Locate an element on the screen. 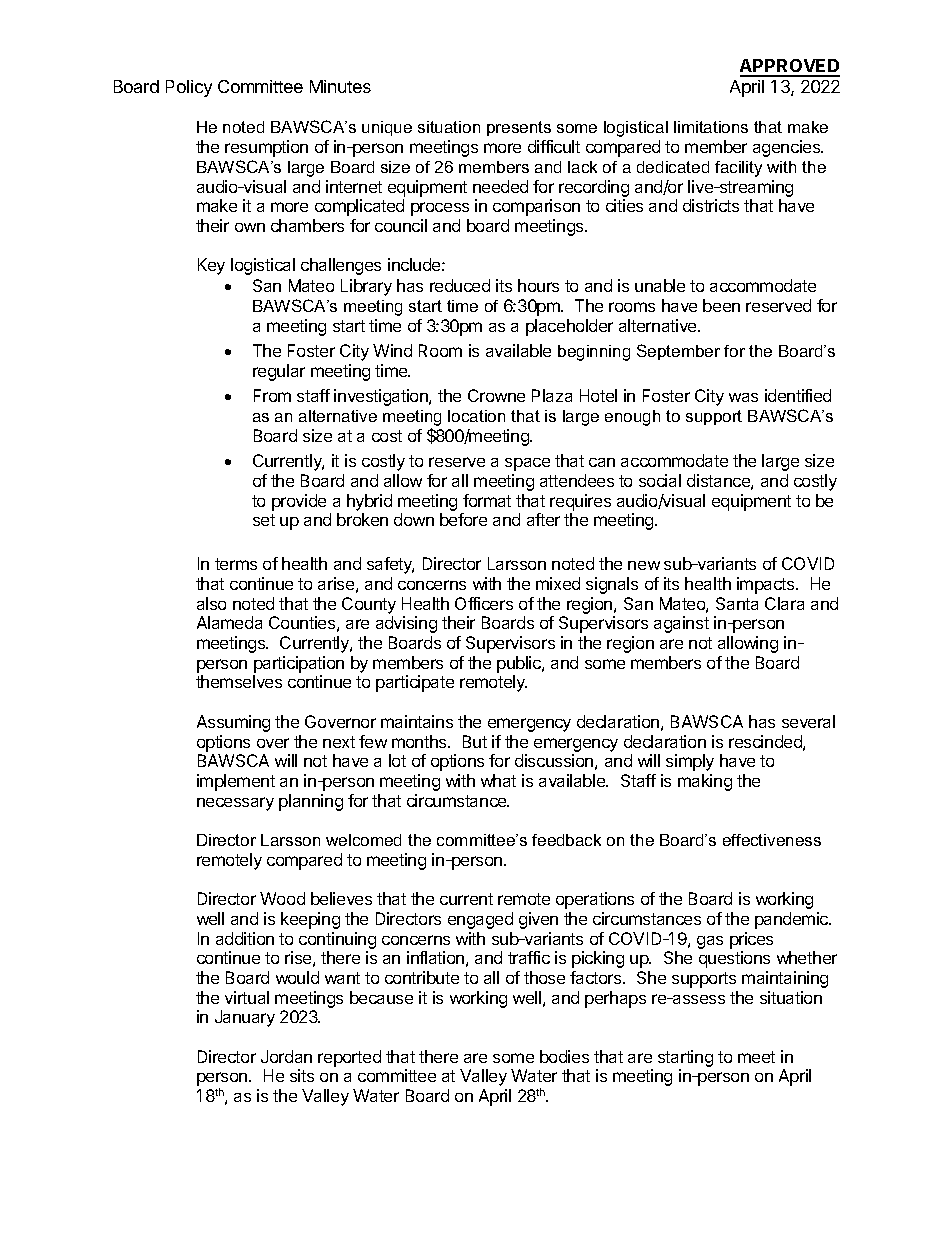  regular is located at coordinates (279, 372).
